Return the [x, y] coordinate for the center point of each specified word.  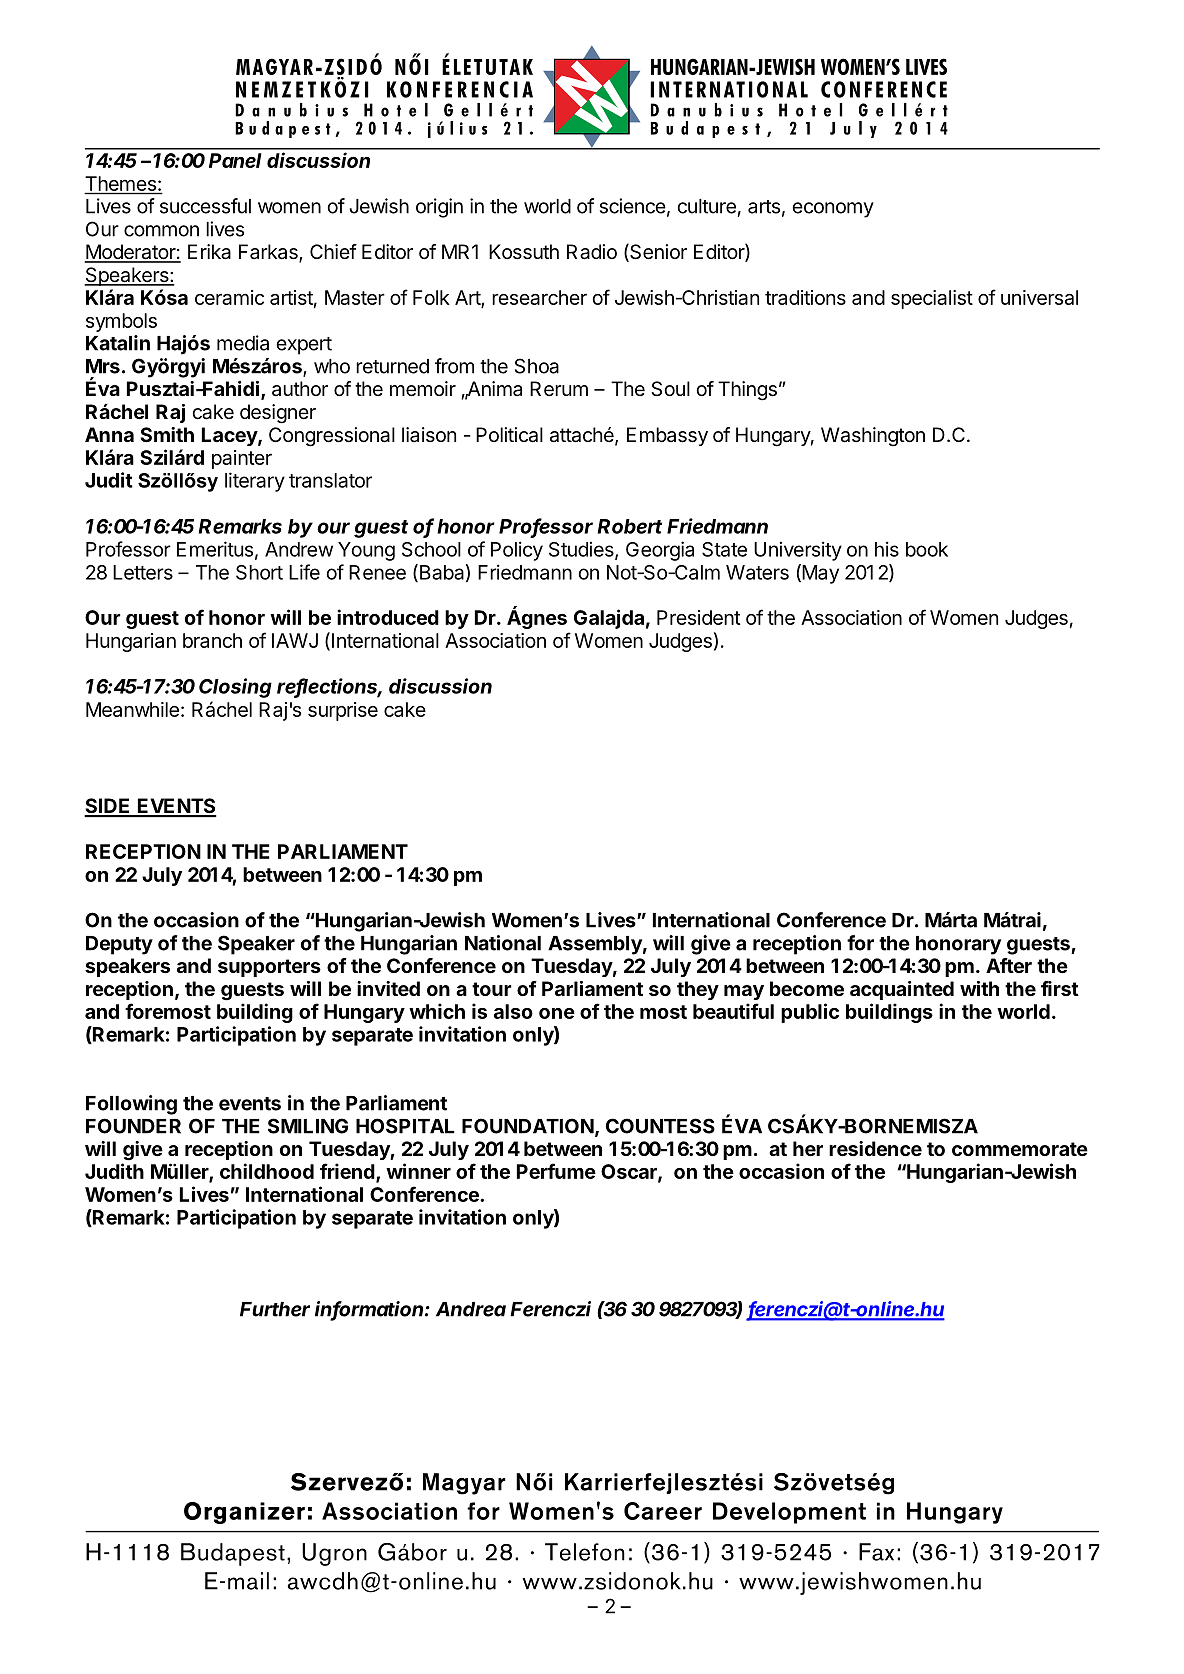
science [633, 206]
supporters [269, 968]
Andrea [471, 1309]
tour [492, 989]
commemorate [1020, 1149]
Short [259, 572]
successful [205, 206]
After [1009, 965]
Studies [582, 550]
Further [275, 1309]
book [927, 549]
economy [833, 210]
